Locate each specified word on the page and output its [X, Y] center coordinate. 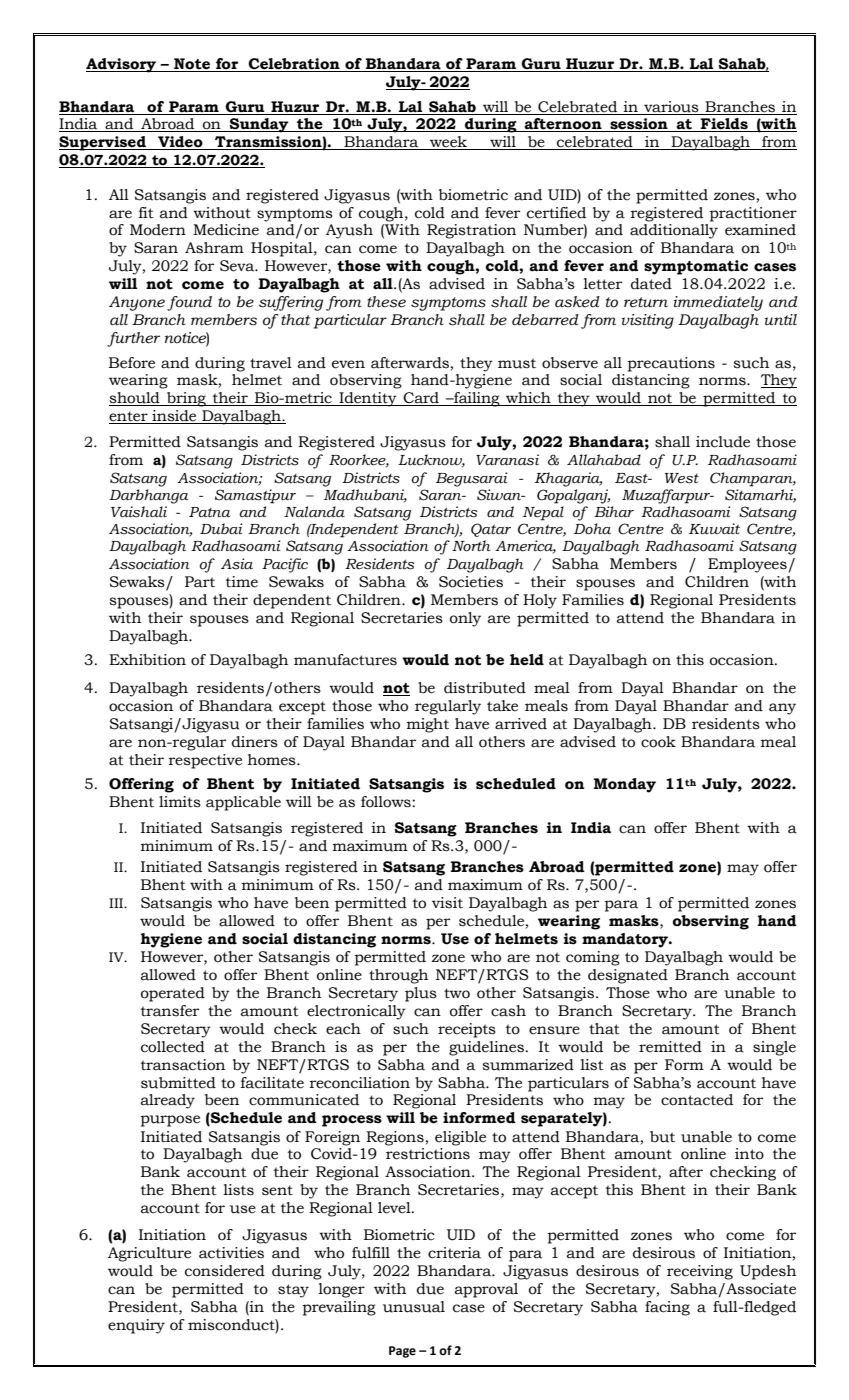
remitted [670, 1047]
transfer [170, 1011]
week [449, 143]
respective [205, 761]
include [723, 442]
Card [421, 399]
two [457, 993]
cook [658, 742]
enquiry [136, 1326]
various [671, 107]
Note [192, 65]
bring [186, 399]
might [428, 725]
